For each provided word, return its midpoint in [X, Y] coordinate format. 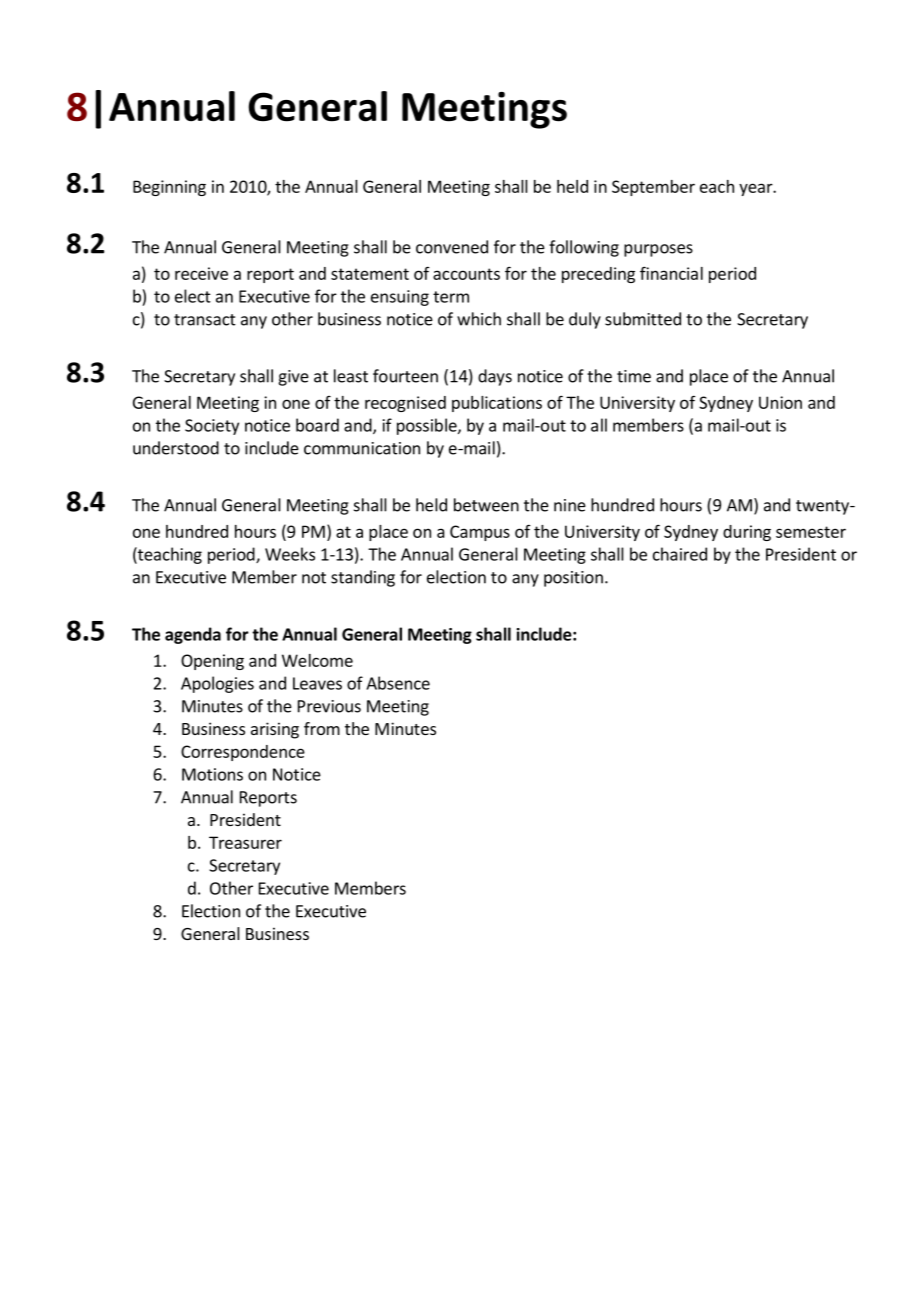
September [653, 188]
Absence [398, 683]
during [747, 533]
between [486, 505]
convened [452, 247]
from [322, 728]
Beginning [169, 188]
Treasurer [245, 842]
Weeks [290, 554]
